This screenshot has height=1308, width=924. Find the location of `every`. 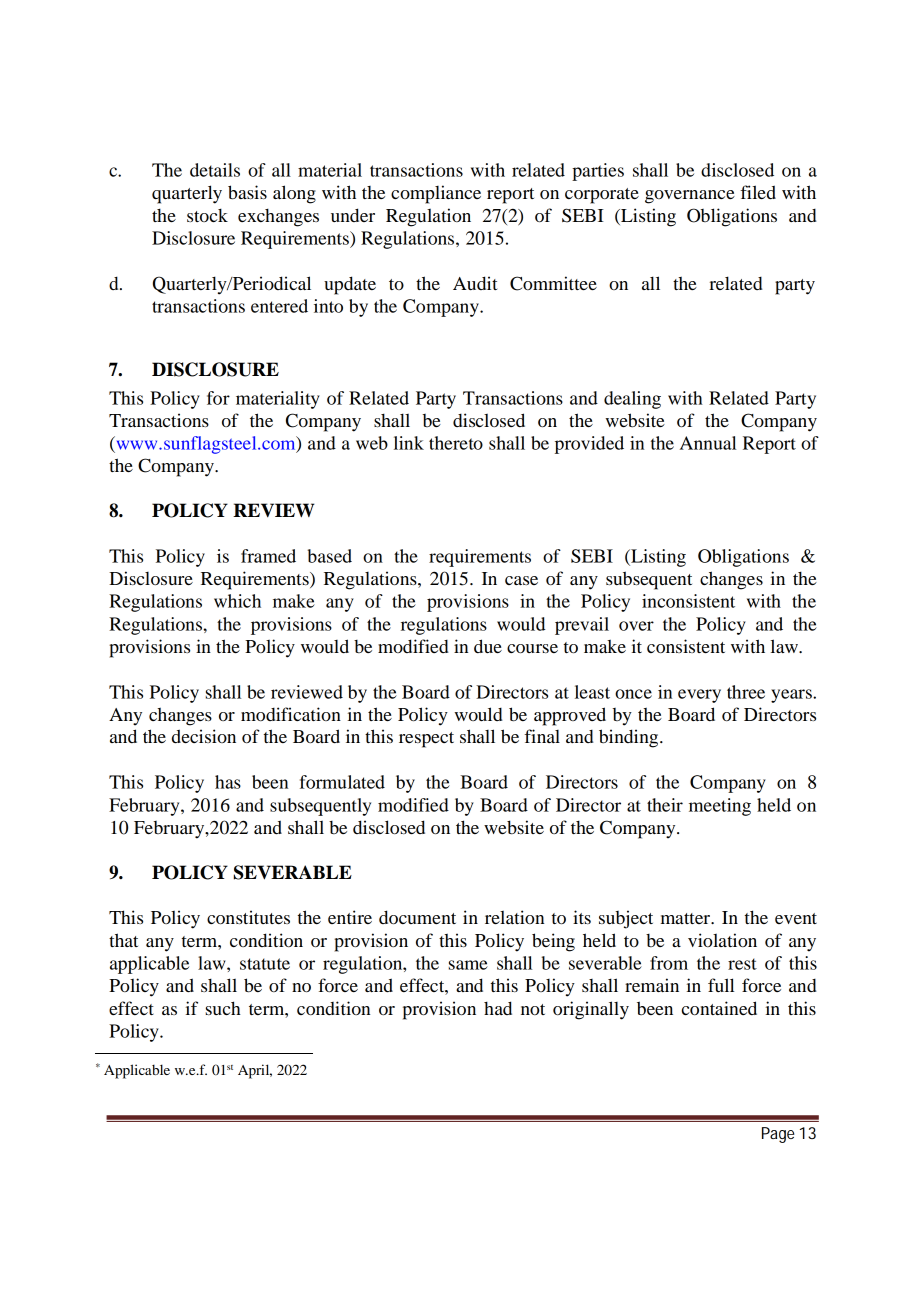

every is located at coordinates (699, 696).
